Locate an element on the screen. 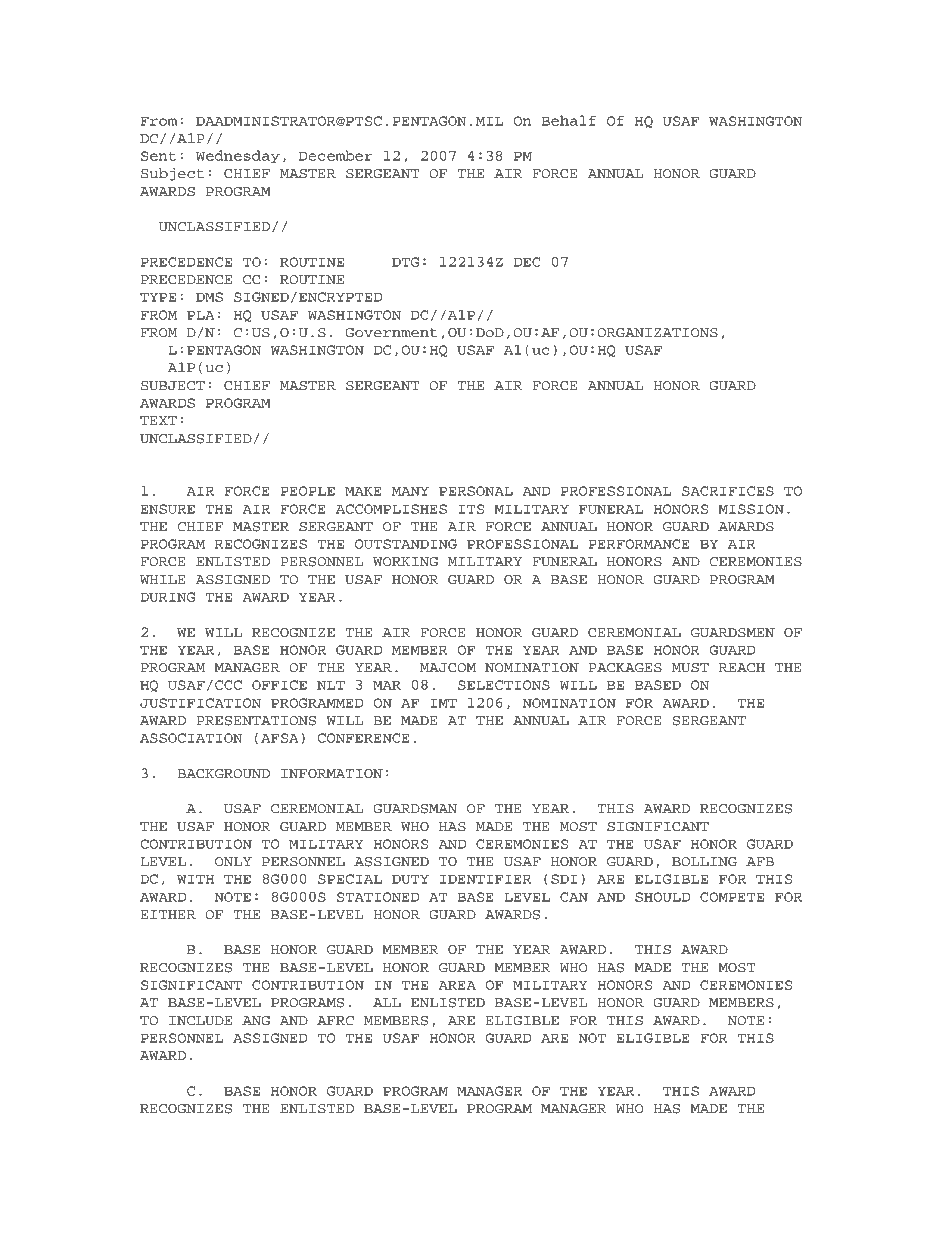 The image size is (952, 1233). December is located at coordinates (336, 155).
